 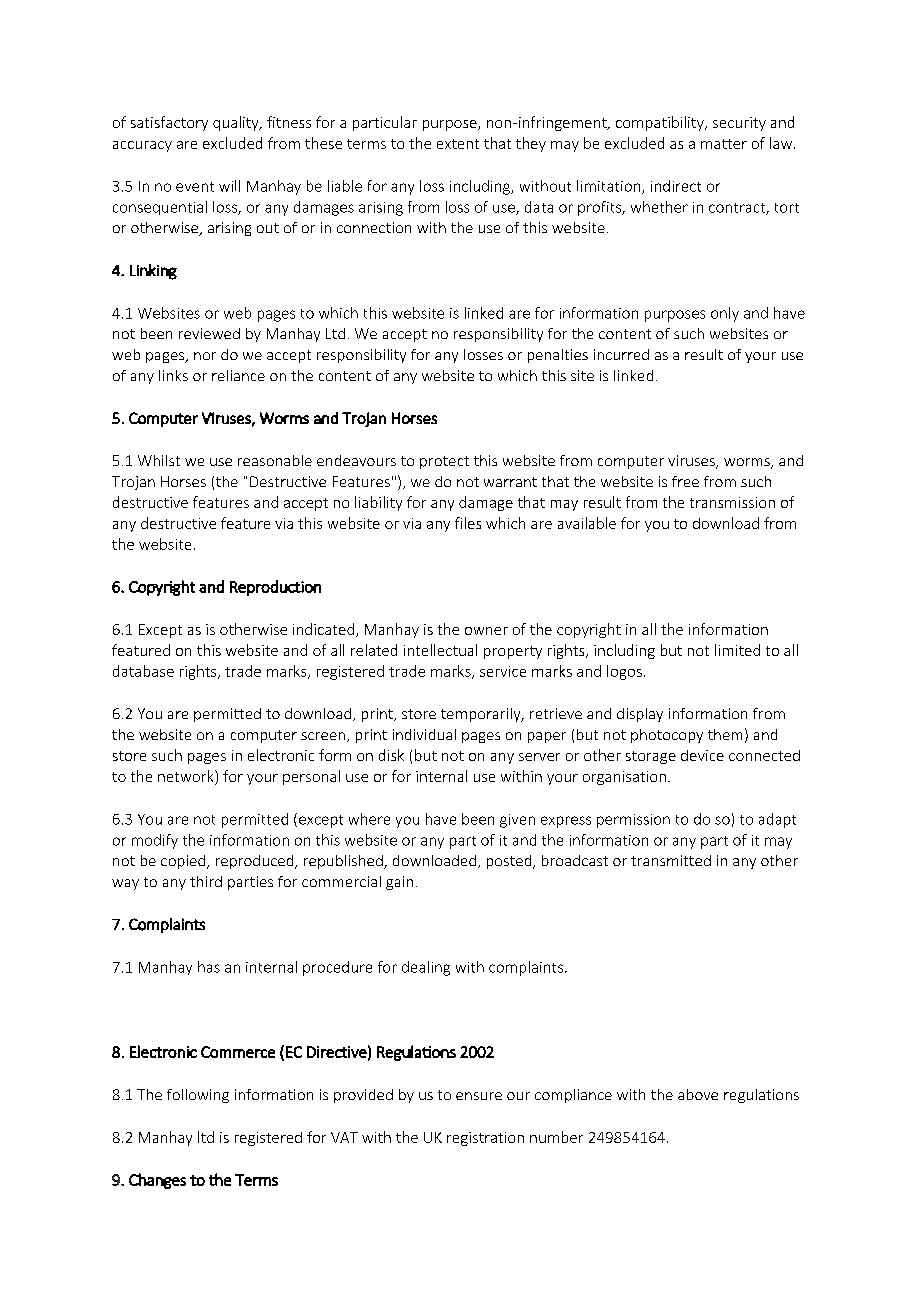 What do you see at coordinates (485, 1139) in the document?
I see `registration` at bounding box center [485, 1139].
